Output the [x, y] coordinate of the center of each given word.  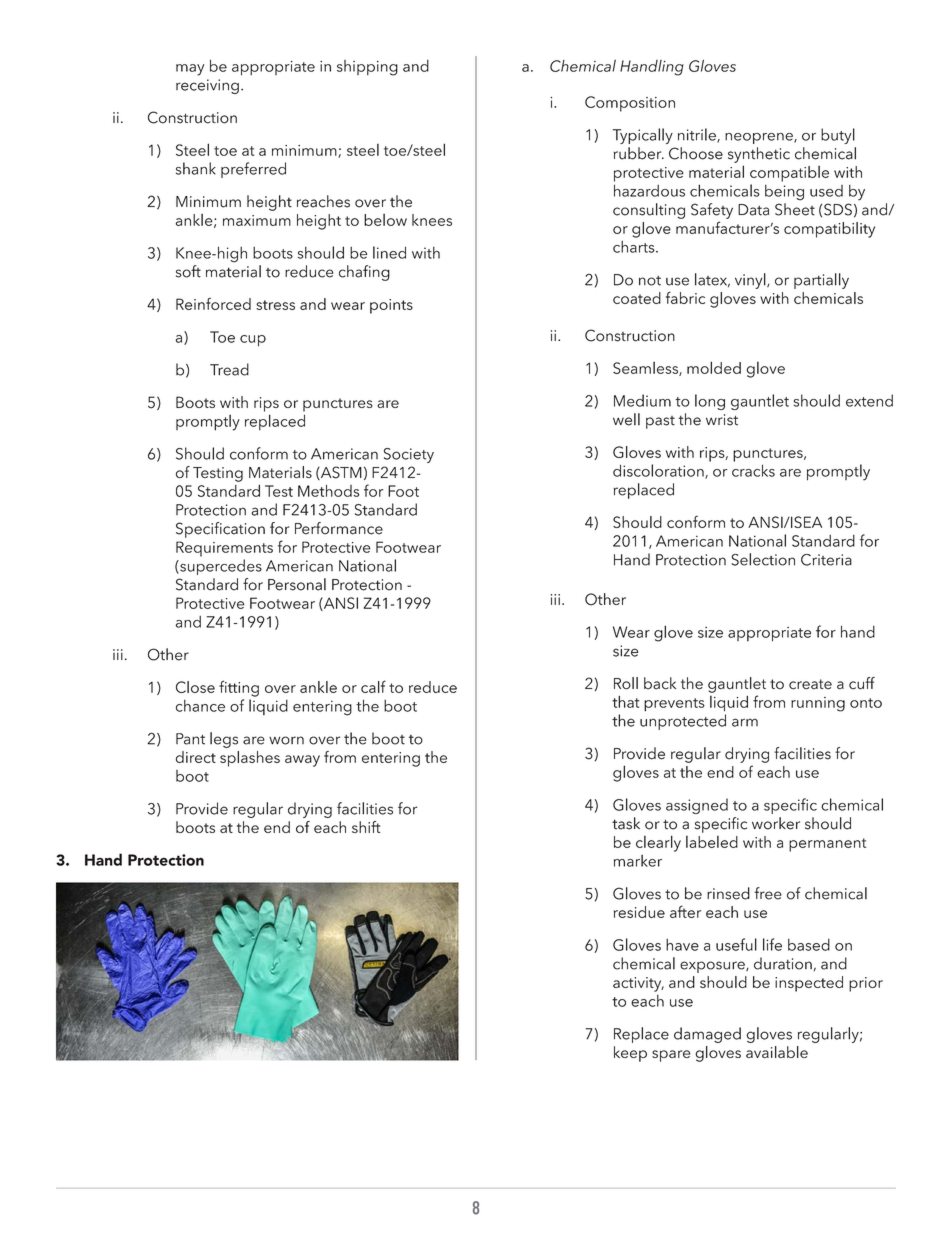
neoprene [760, 138]
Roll [626, 683]
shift [366, 827]
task [626, 823]
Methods [329, 491]
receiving [207, 86]
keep [630, 1054]
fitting [239, 688]
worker [776, 823]
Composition [630, 104]
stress [275, 305]
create [810, 684]
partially [821, 281]
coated [637, 298]
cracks [753, 470]
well [626, 419]
